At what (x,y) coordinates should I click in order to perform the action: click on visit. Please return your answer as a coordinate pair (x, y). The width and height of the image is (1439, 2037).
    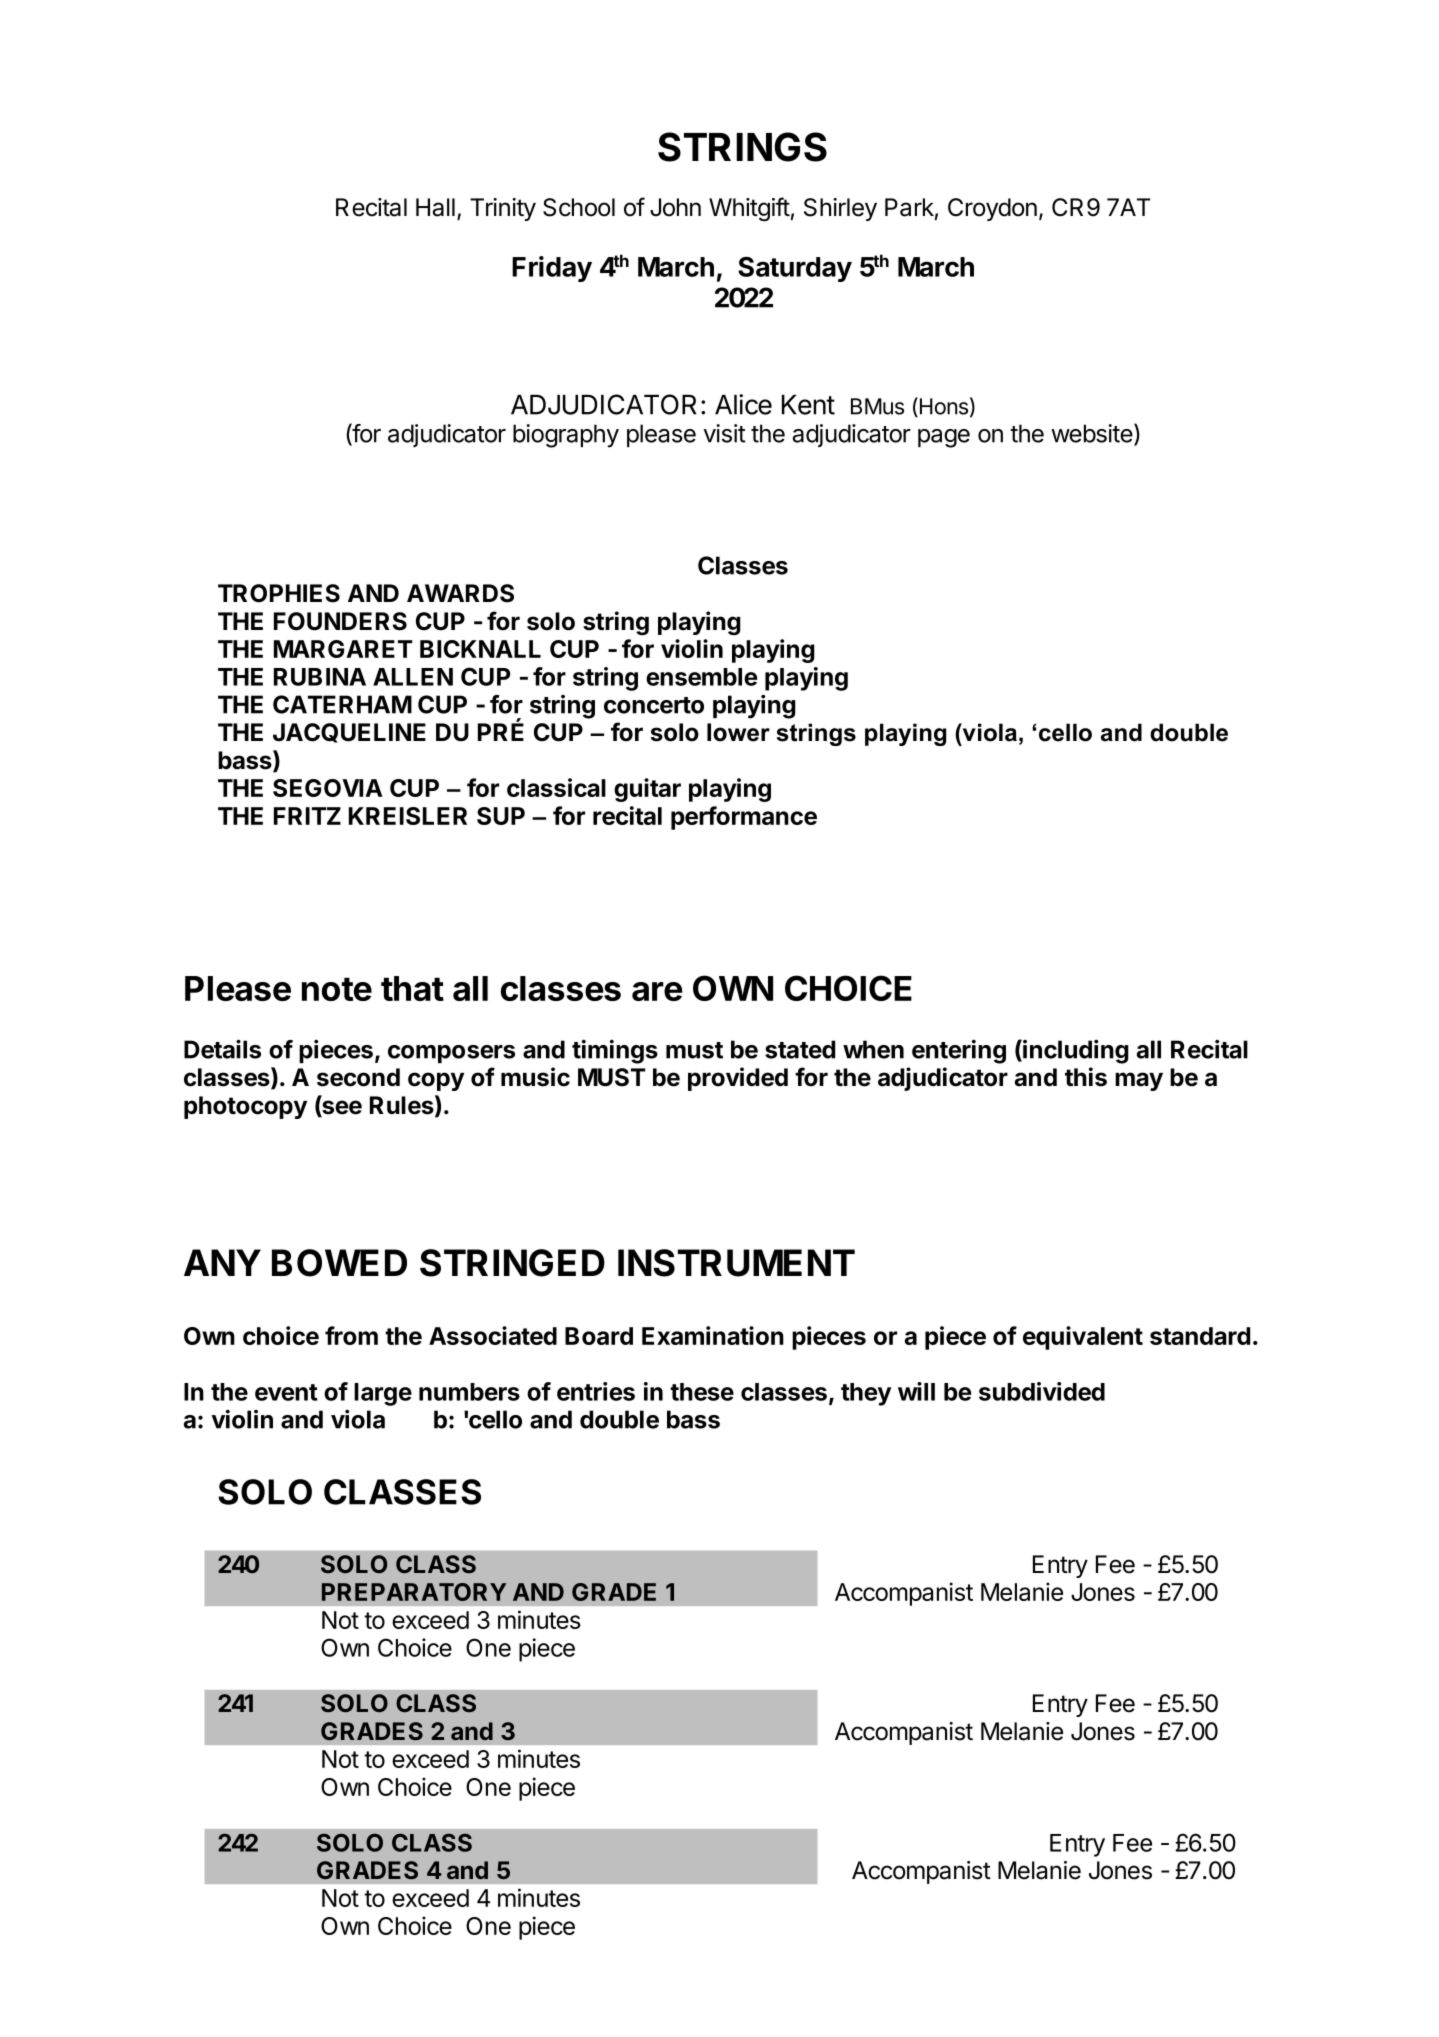
    Looking at the image, I should click on (725, 433).
